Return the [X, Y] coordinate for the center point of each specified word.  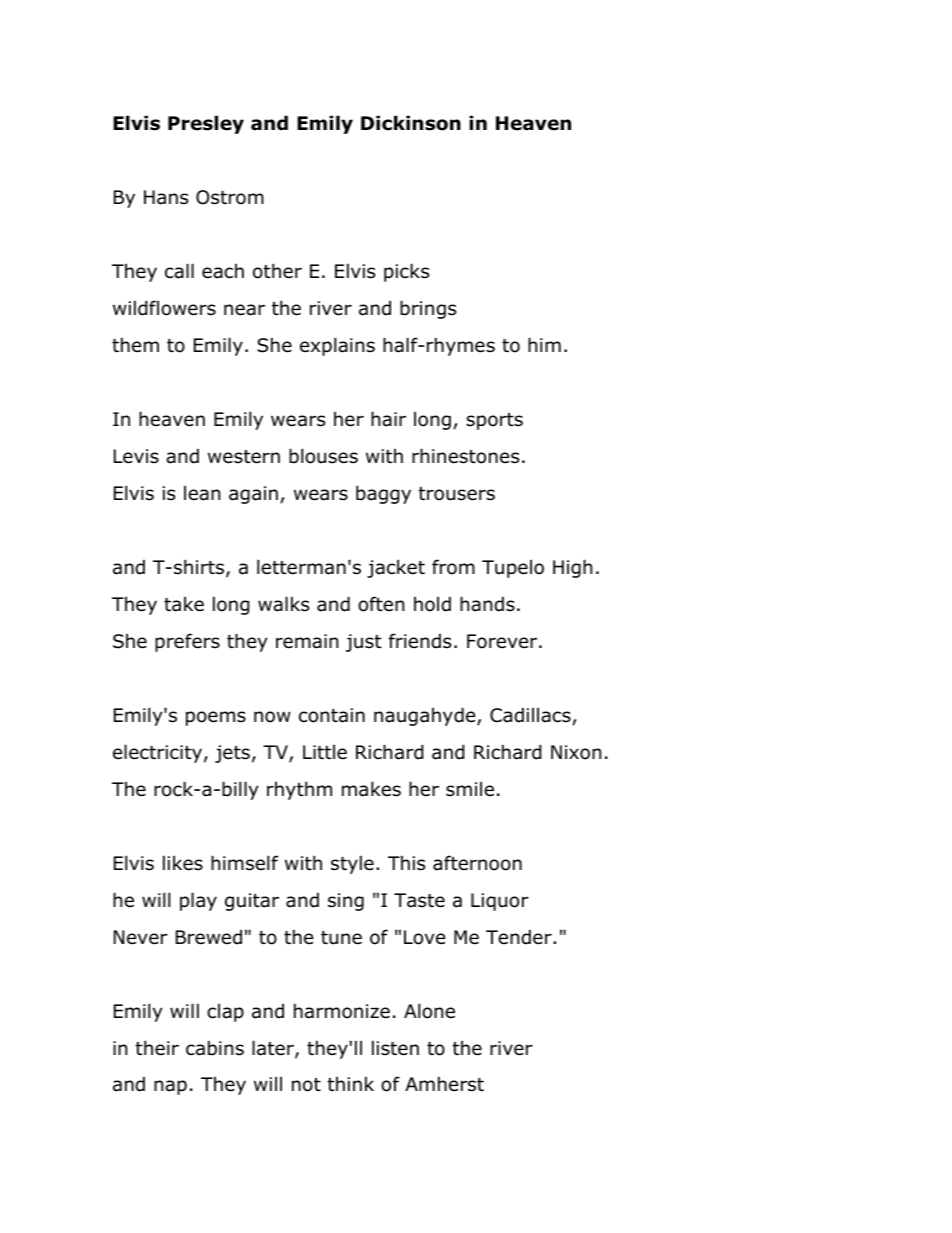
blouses [323, 456]
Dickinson [411, 123]
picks [406, 272]
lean [202, 493]
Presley [206, 124]
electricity [157, 753]
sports [494, 421]
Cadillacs [530, 715]
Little [325, 752]
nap [170, 1087]
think [351, 1083]
